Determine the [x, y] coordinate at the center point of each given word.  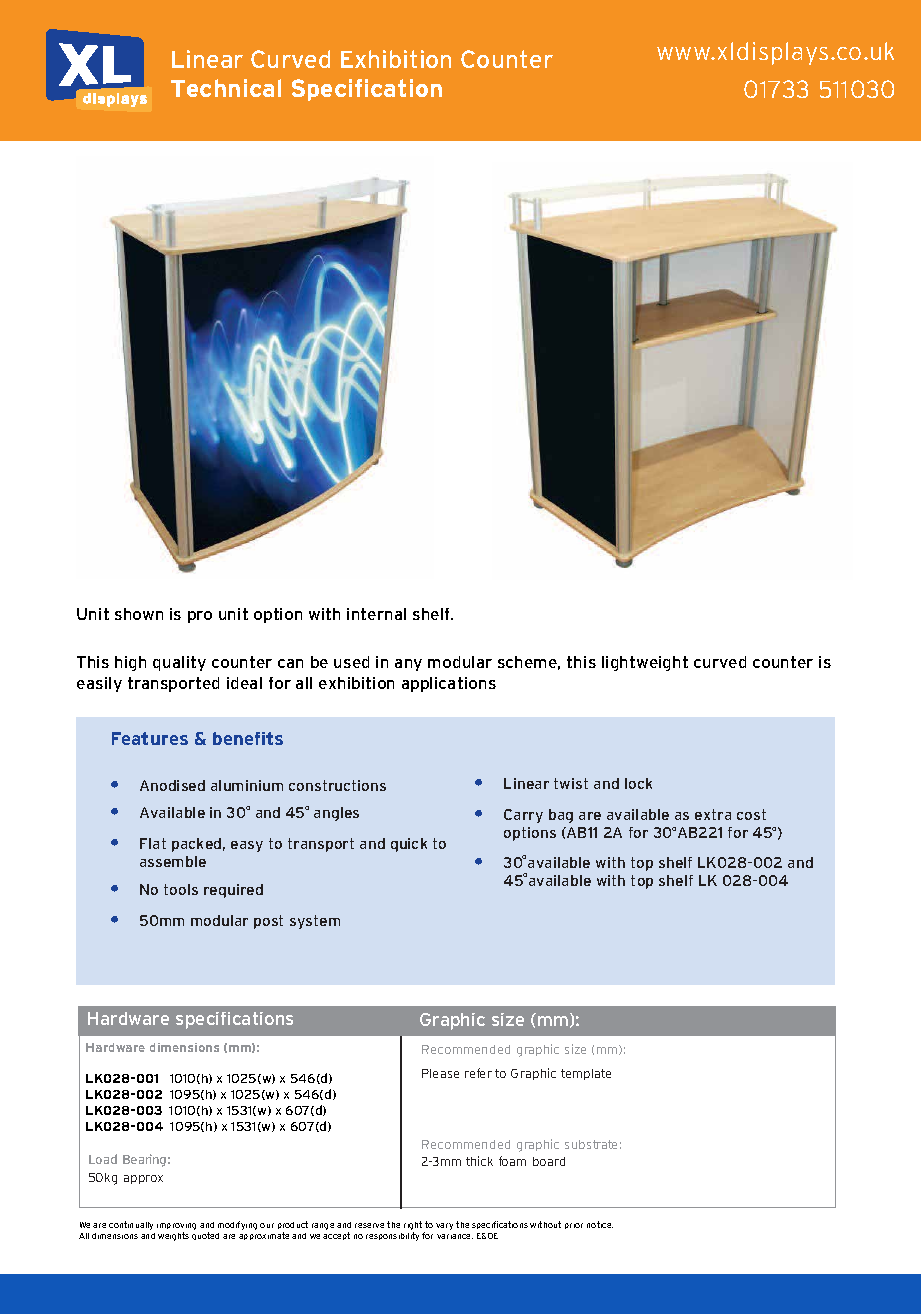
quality [179, 663]
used [351, 662]
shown [139, 614]
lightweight [645, 663]
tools [181, 889]
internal [376, 614]
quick [409, 845]
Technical [226, 88]
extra [713, 814]
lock [638, 783]
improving [176, 1226]
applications [449, 684]
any [408, 665]
